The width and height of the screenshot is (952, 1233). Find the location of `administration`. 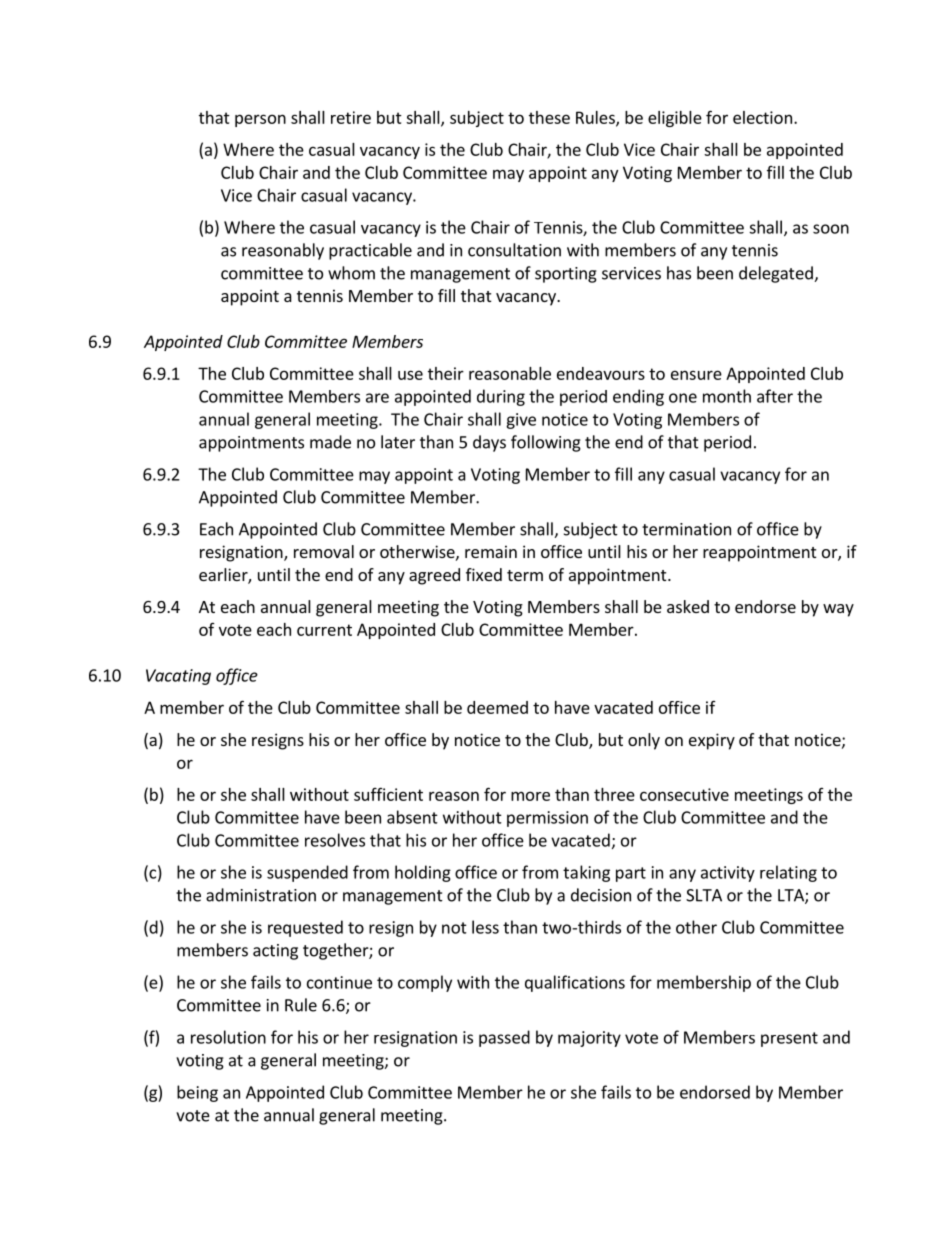

administration is located at coordinates (261, 895).
